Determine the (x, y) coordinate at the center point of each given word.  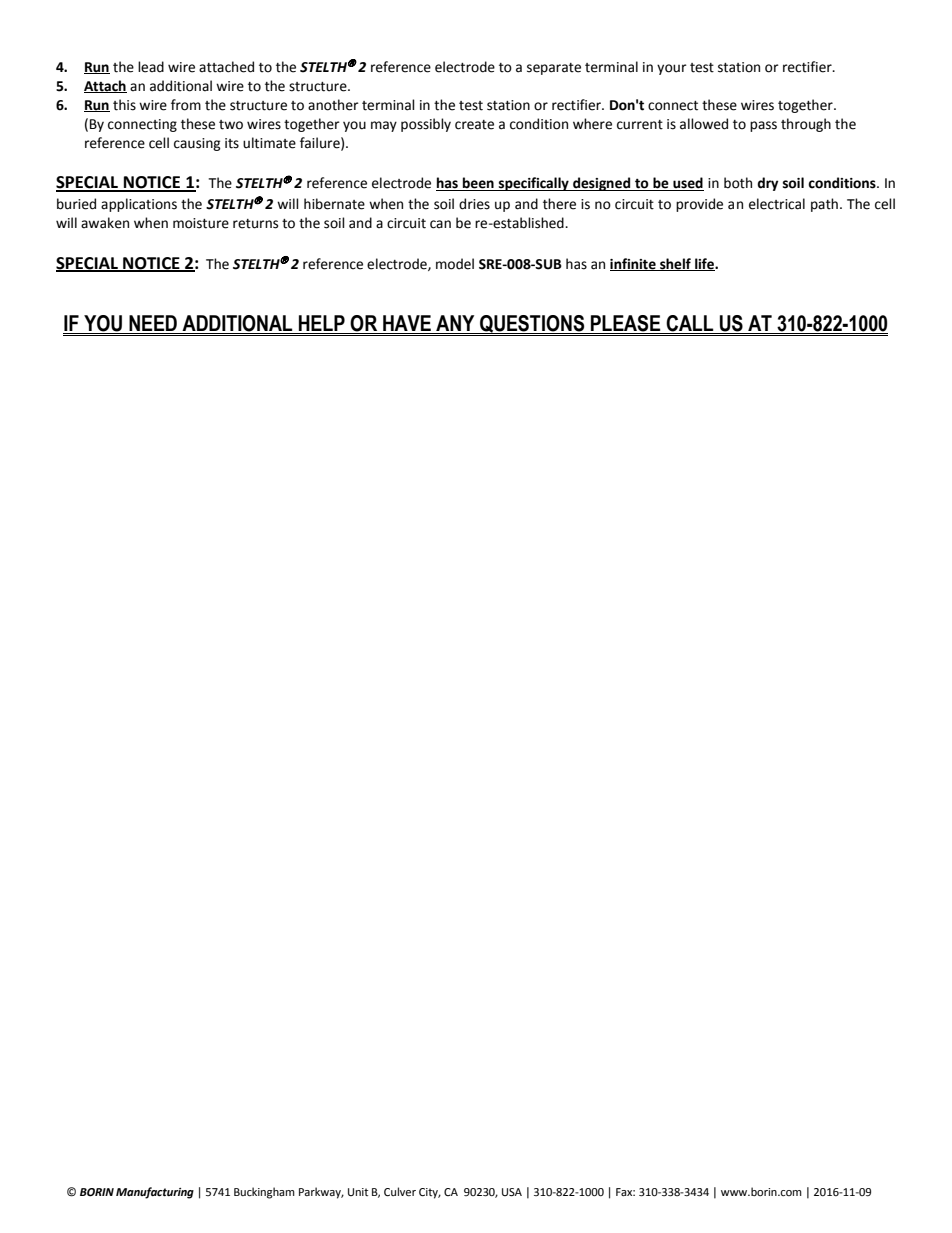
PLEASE (626, 324)
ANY (455, 324)
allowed (704, 124)
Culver (400, 1192)
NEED (153, 324)
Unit (358, 1192)
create (474, 125)
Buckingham (264, 1193)
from (186, 105)
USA (512, 1192)
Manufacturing (155, 1193)
